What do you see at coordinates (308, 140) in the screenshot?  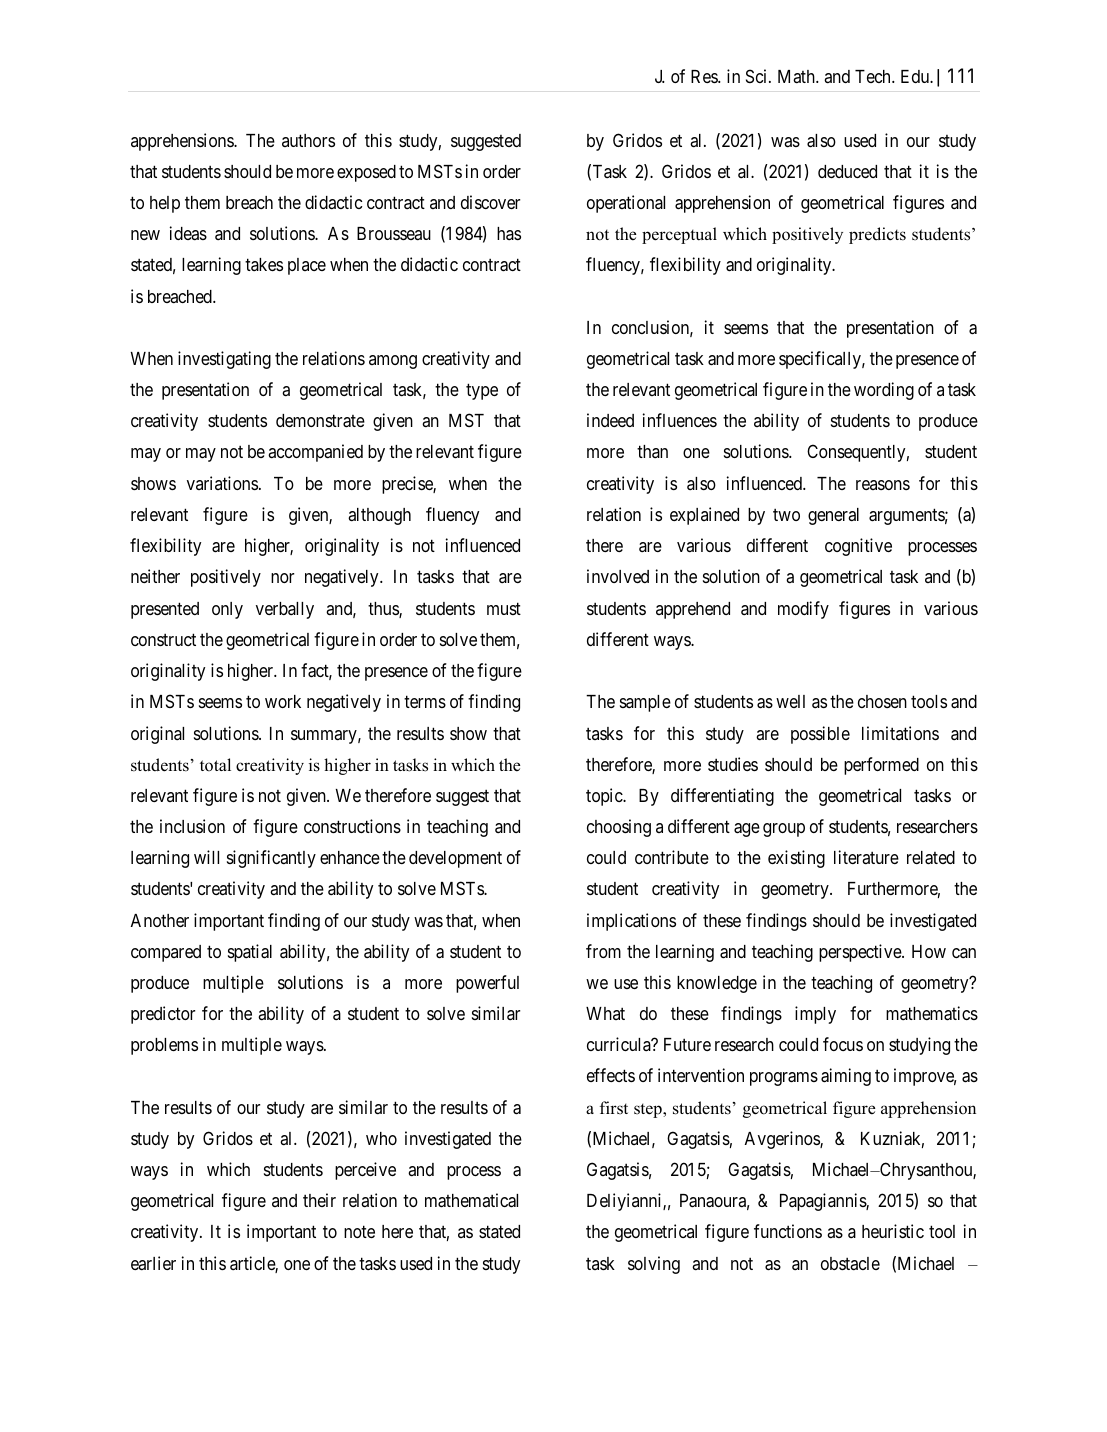 I see `authors` at bounding box center [308, 140].
